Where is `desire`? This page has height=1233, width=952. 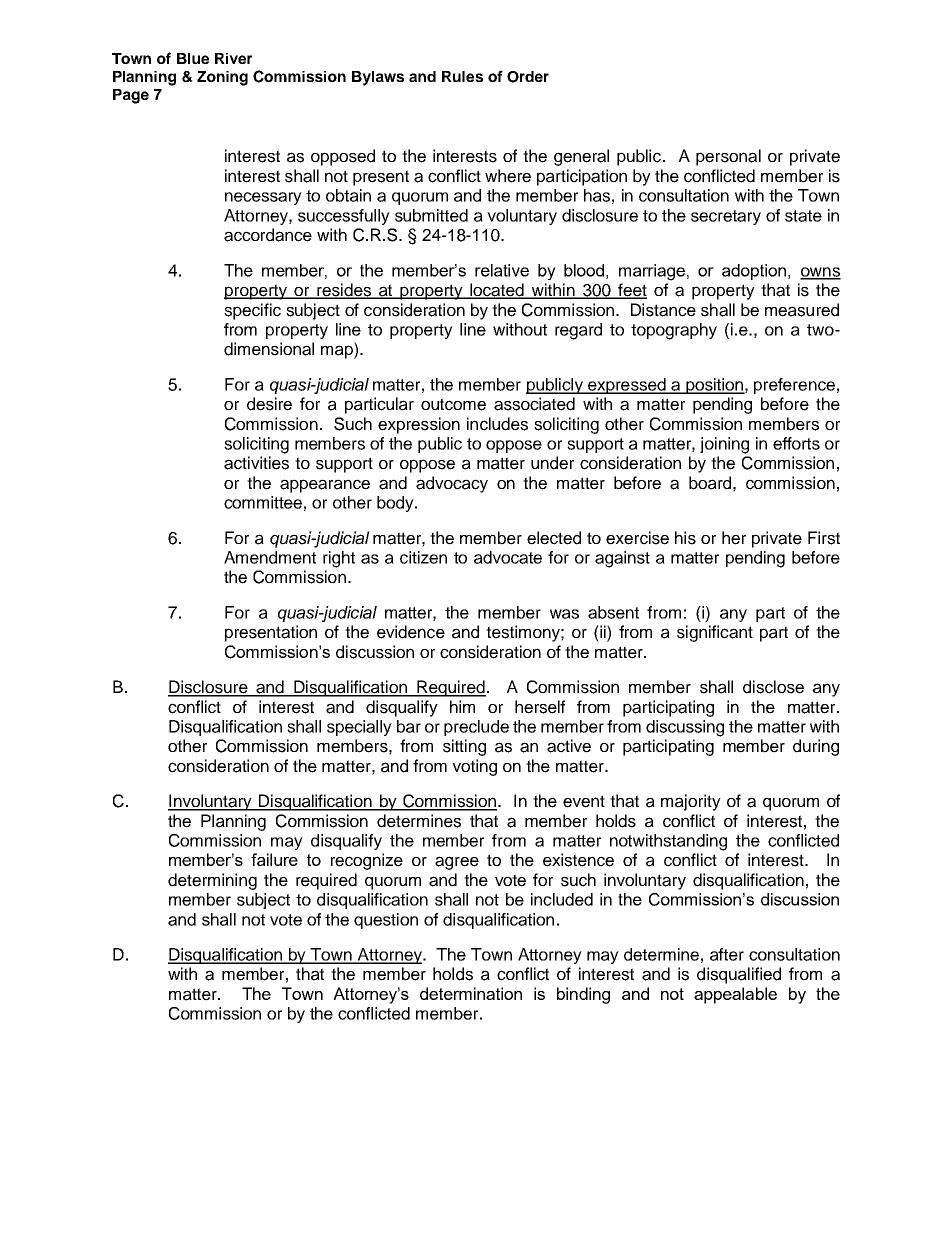
desire is located at coordinates (269, 404).
